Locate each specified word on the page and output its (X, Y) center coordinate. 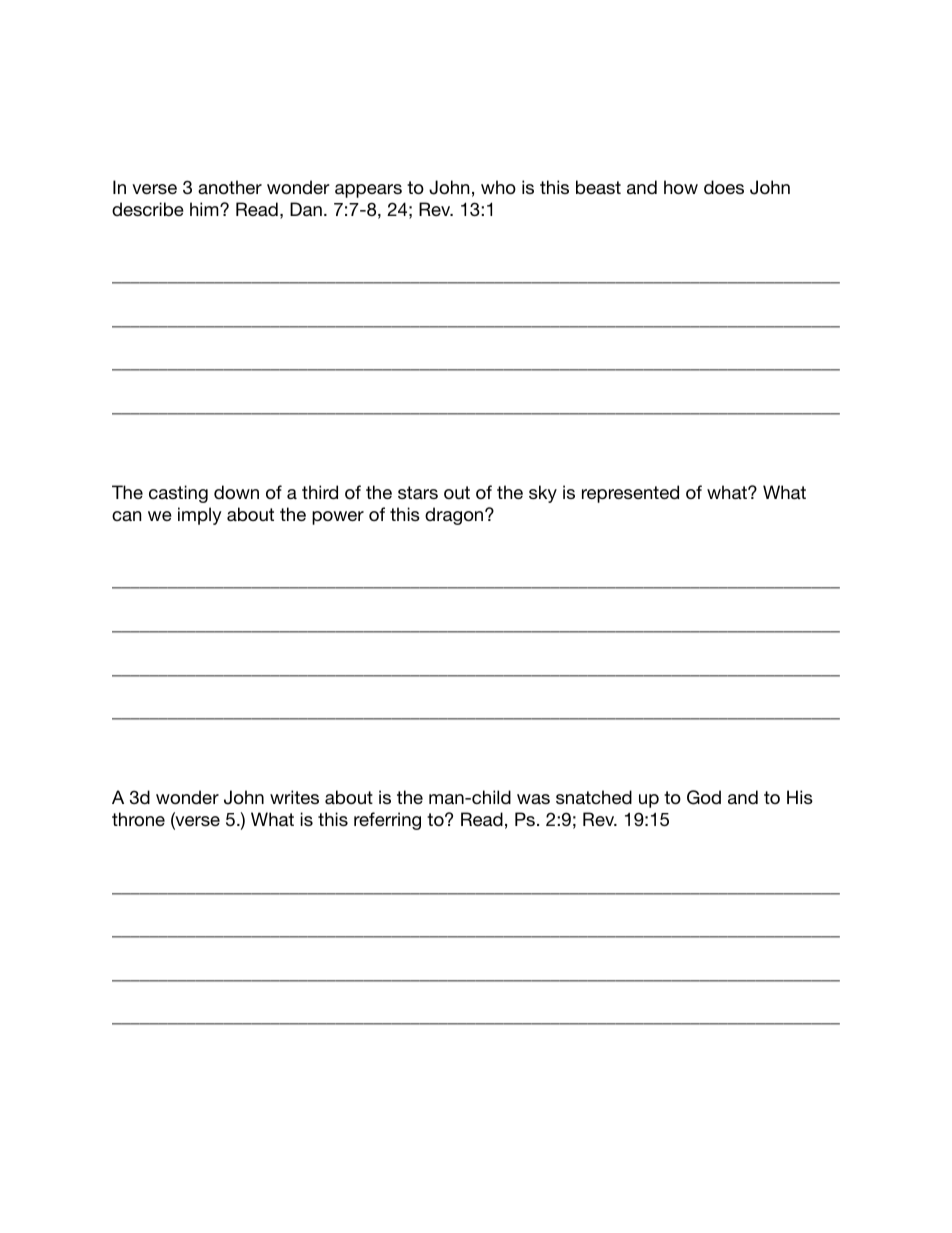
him (205, 209)
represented (630, 494)
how (681, 187)
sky (543, 494)
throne (138, 819)
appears (368, 191)
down (236, 492)
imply (200, 516)
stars (418, 492)
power (338, 518)
